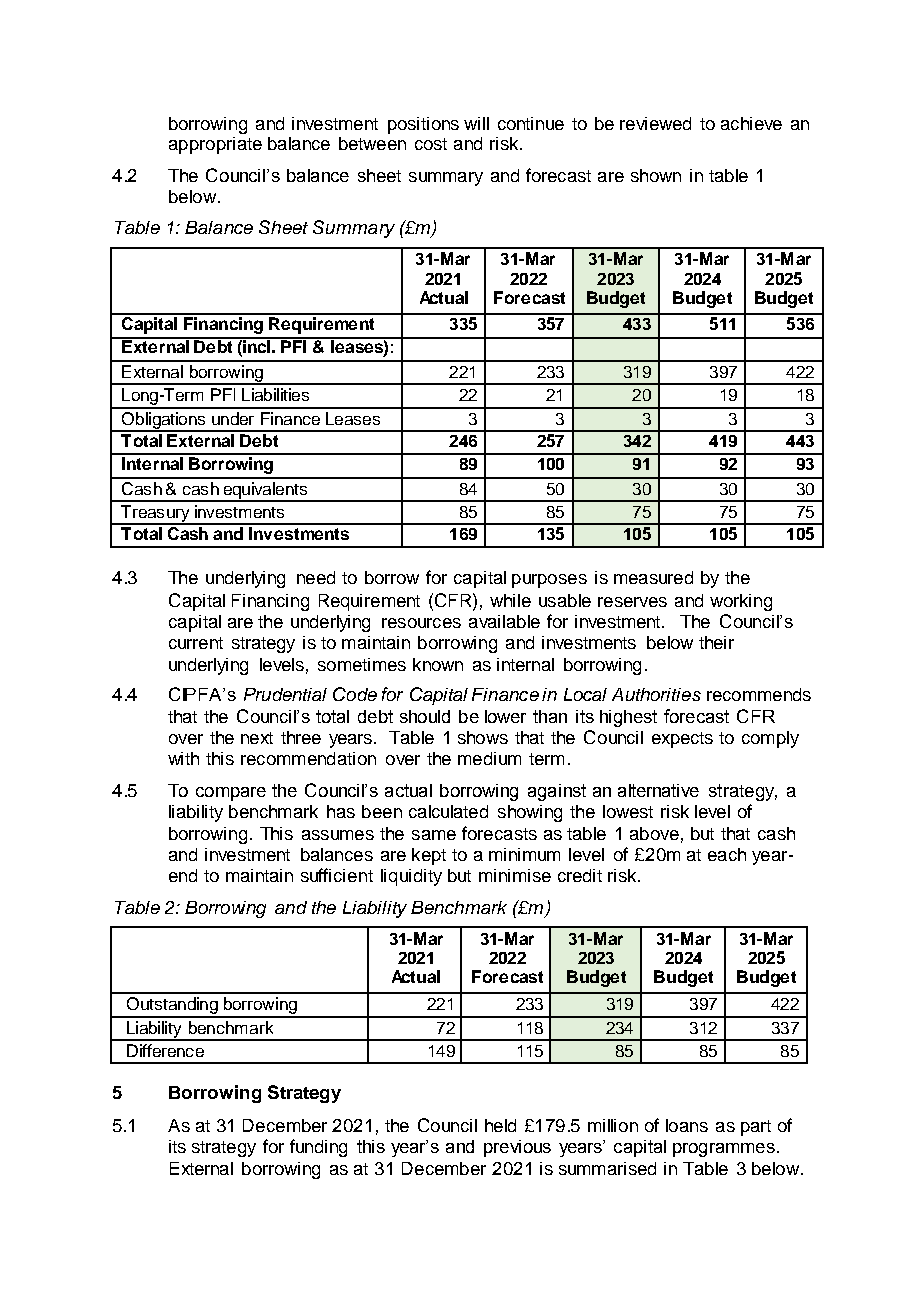 The height and width of the screenshot is (1309, 924). What do you see at coordinates (196, 643) in the screenshot?
I see `current` at bounding box center [196, 643].
